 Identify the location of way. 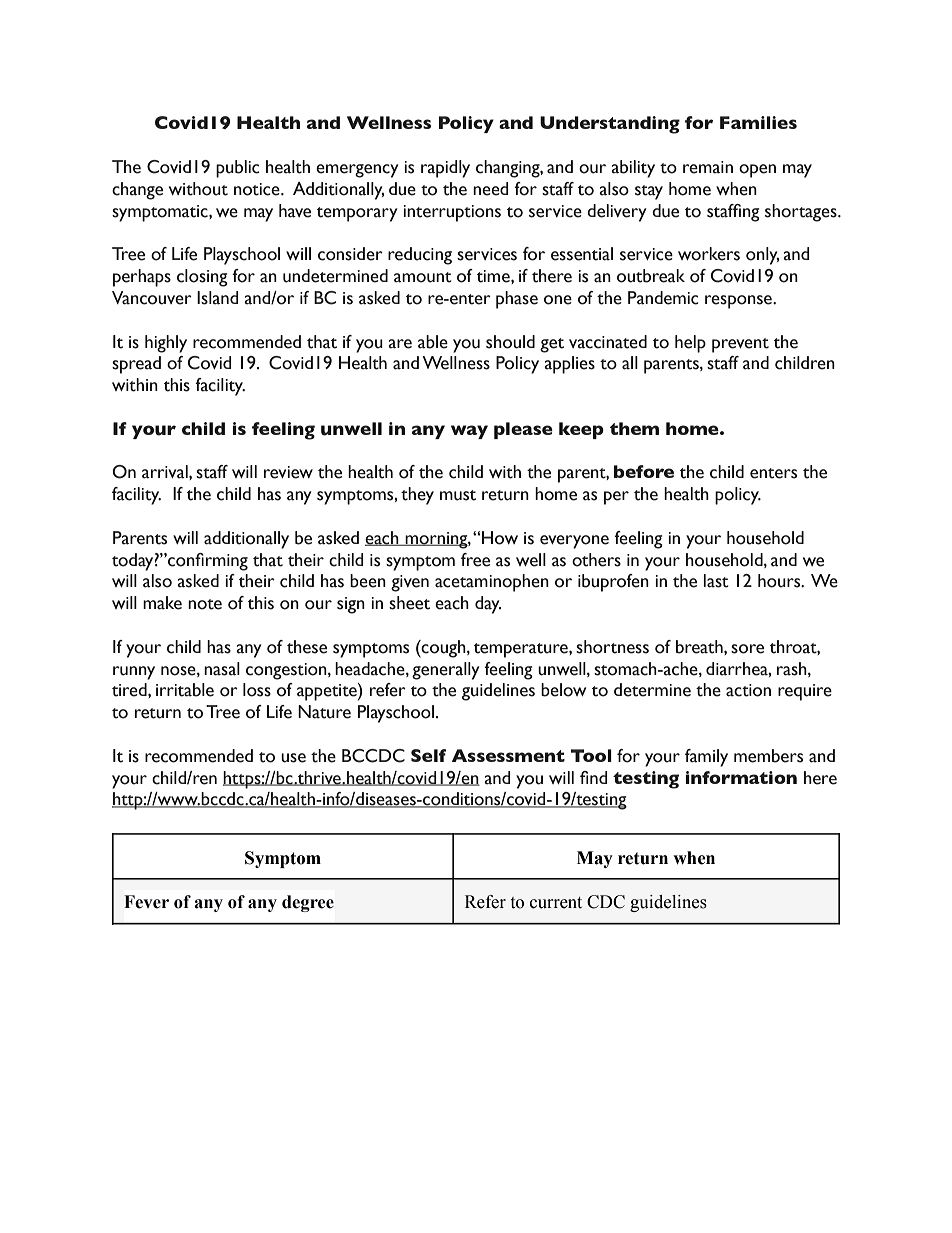
(469, 432).
